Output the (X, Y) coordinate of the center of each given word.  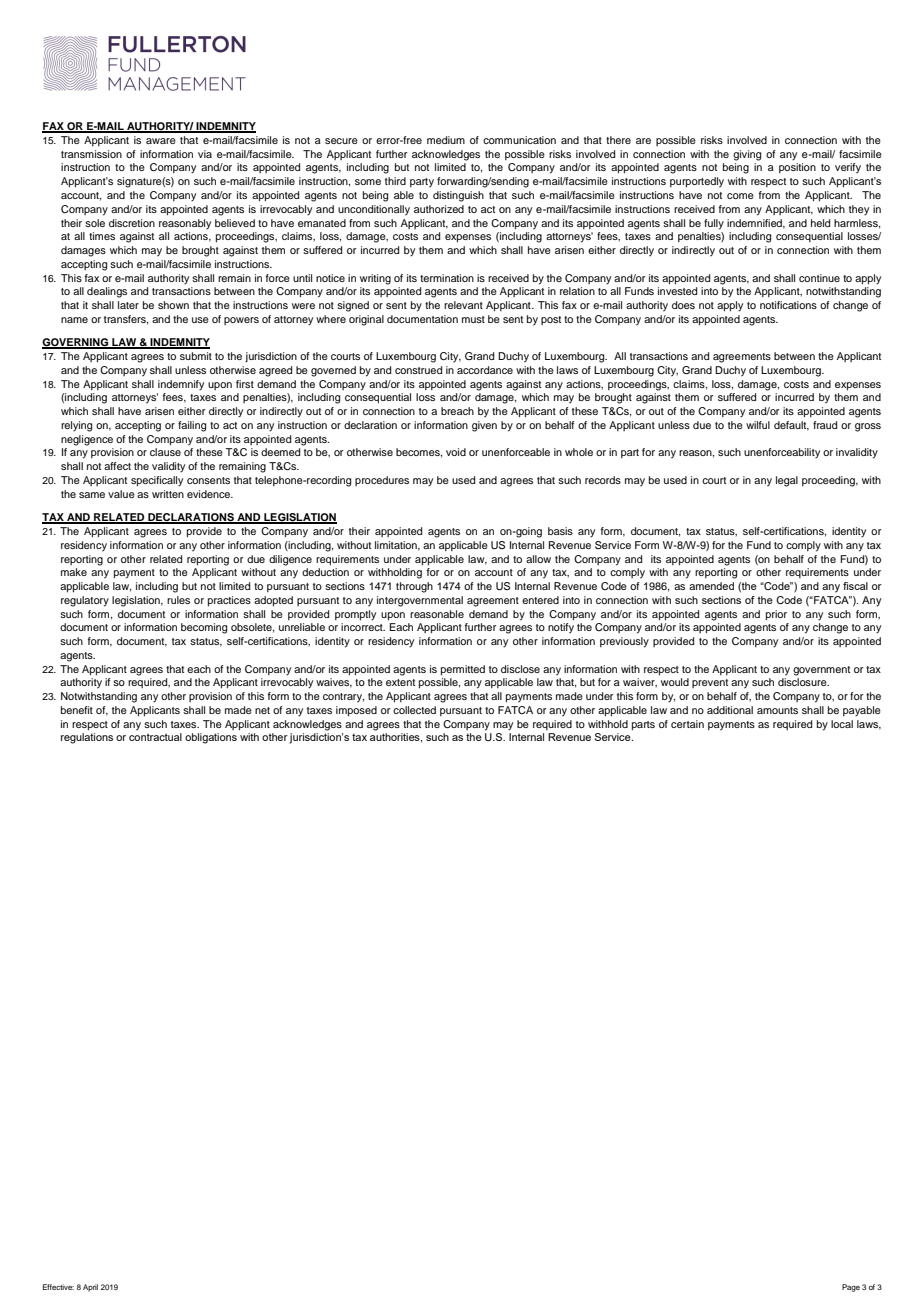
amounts (777, 710)
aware (161, 141)
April (90, 1288)
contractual (155, 737)
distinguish (458, 196)
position (797, 168)
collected (414, 710)
